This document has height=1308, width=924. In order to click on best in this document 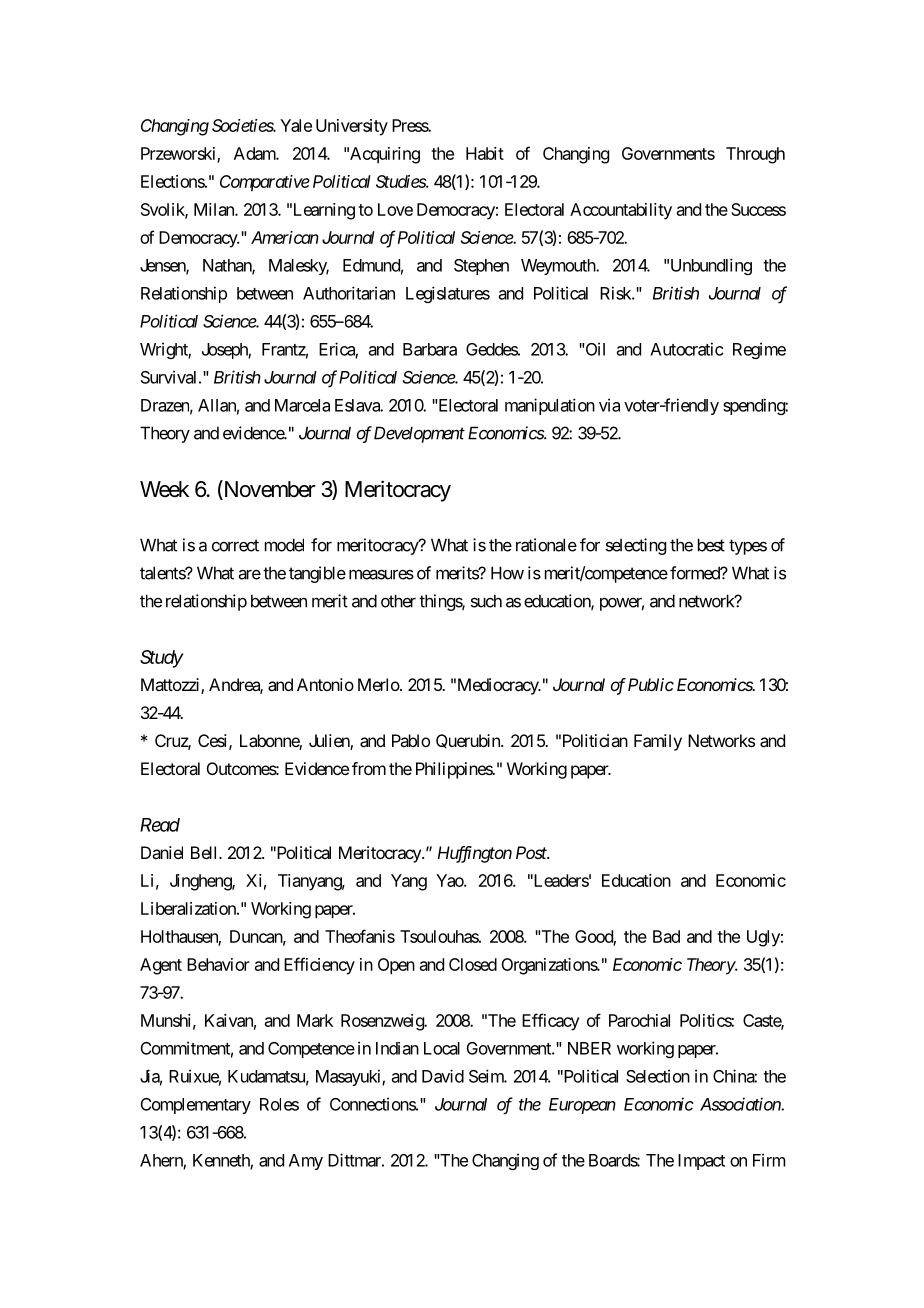, I will do `click(711, 545)`.
